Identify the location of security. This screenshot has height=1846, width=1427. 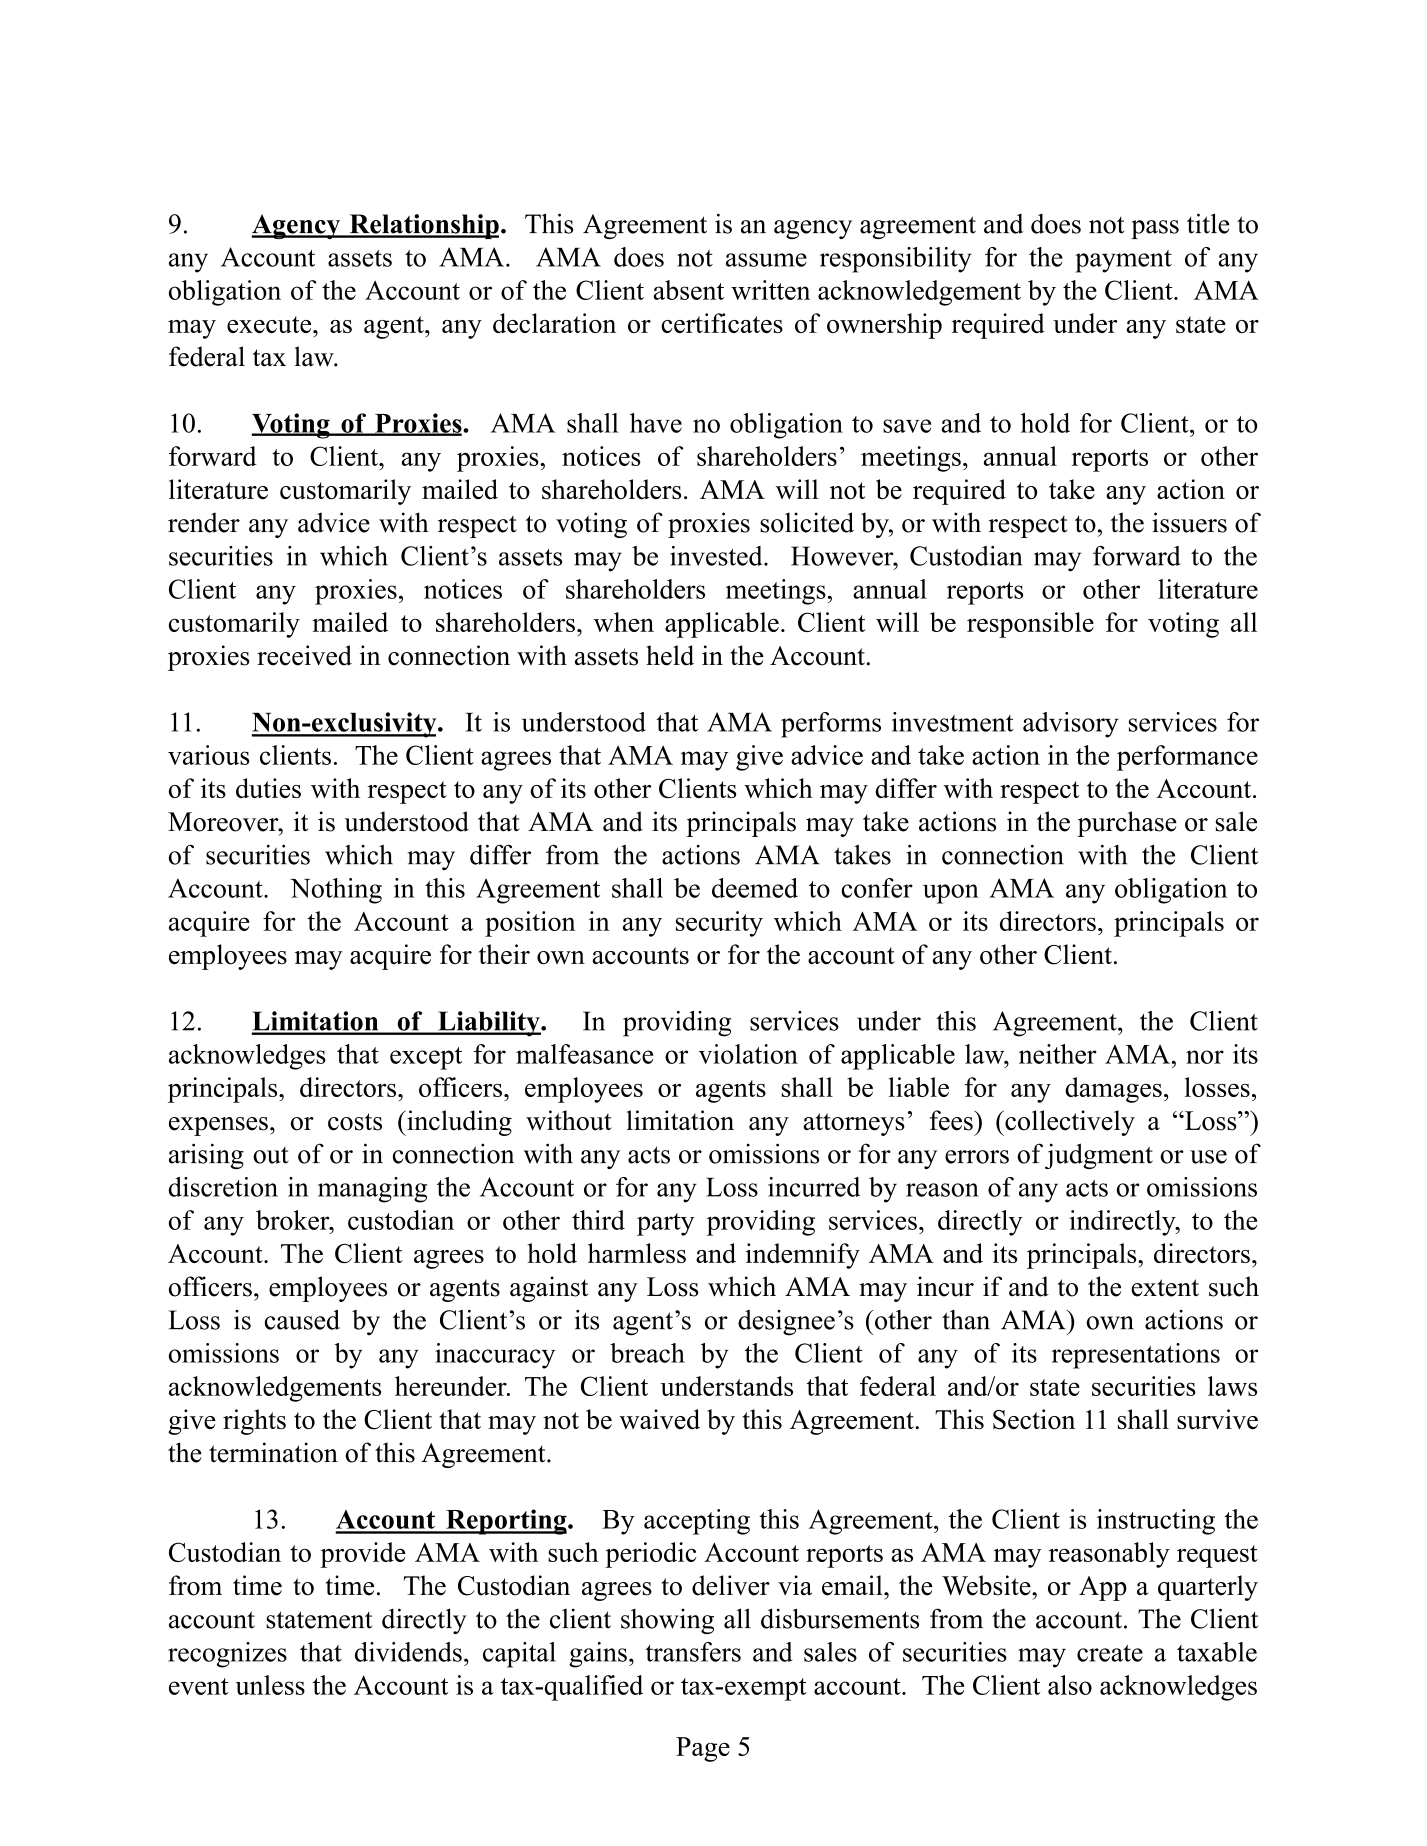
(719, 924).
